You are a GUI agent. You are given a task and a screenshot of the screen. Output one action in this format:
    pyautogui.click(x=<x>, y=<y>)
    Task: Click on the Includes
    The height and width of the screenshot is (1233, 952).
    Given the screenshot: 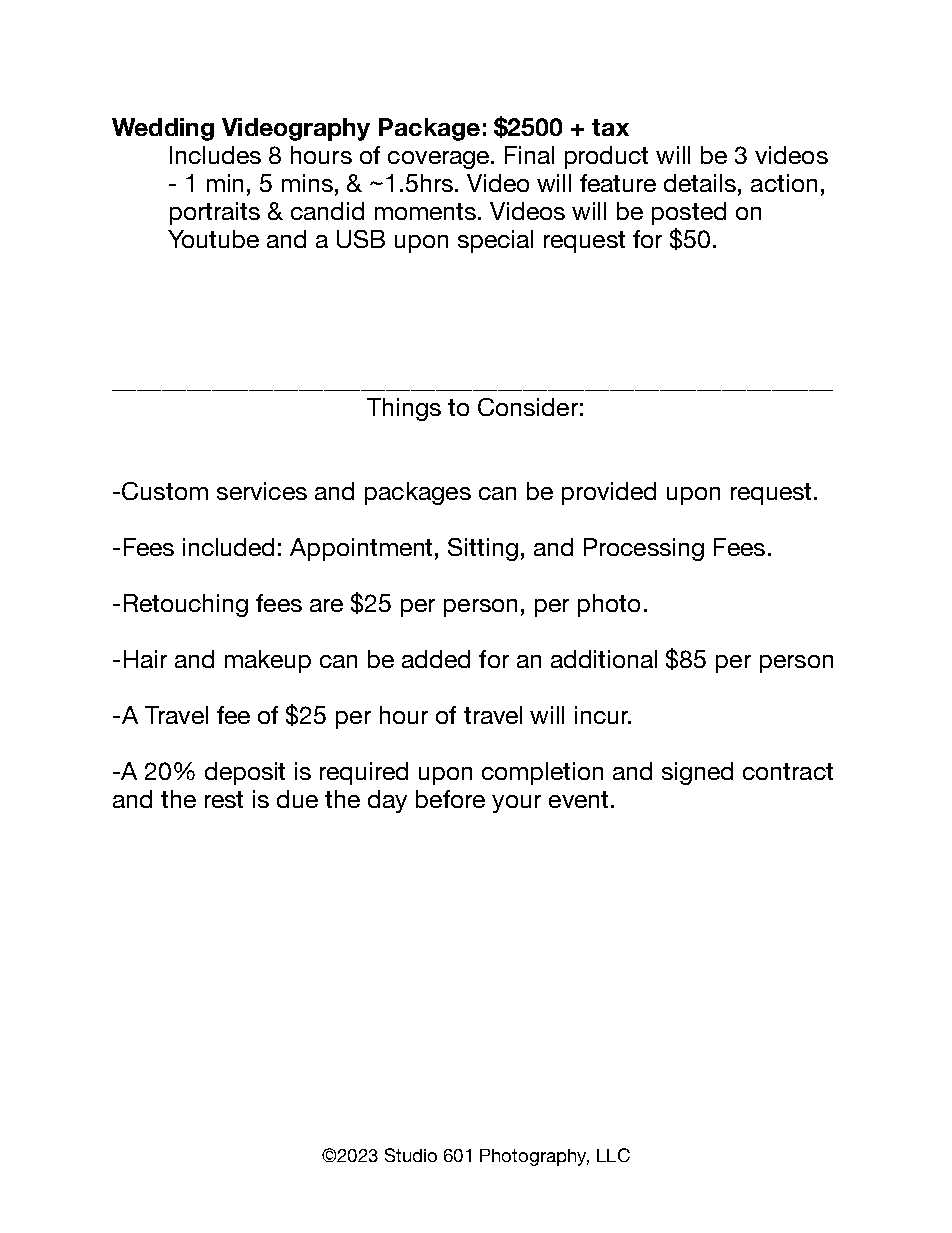 What is the action you would take?
    pyautogui.click(x=215, y=155)
